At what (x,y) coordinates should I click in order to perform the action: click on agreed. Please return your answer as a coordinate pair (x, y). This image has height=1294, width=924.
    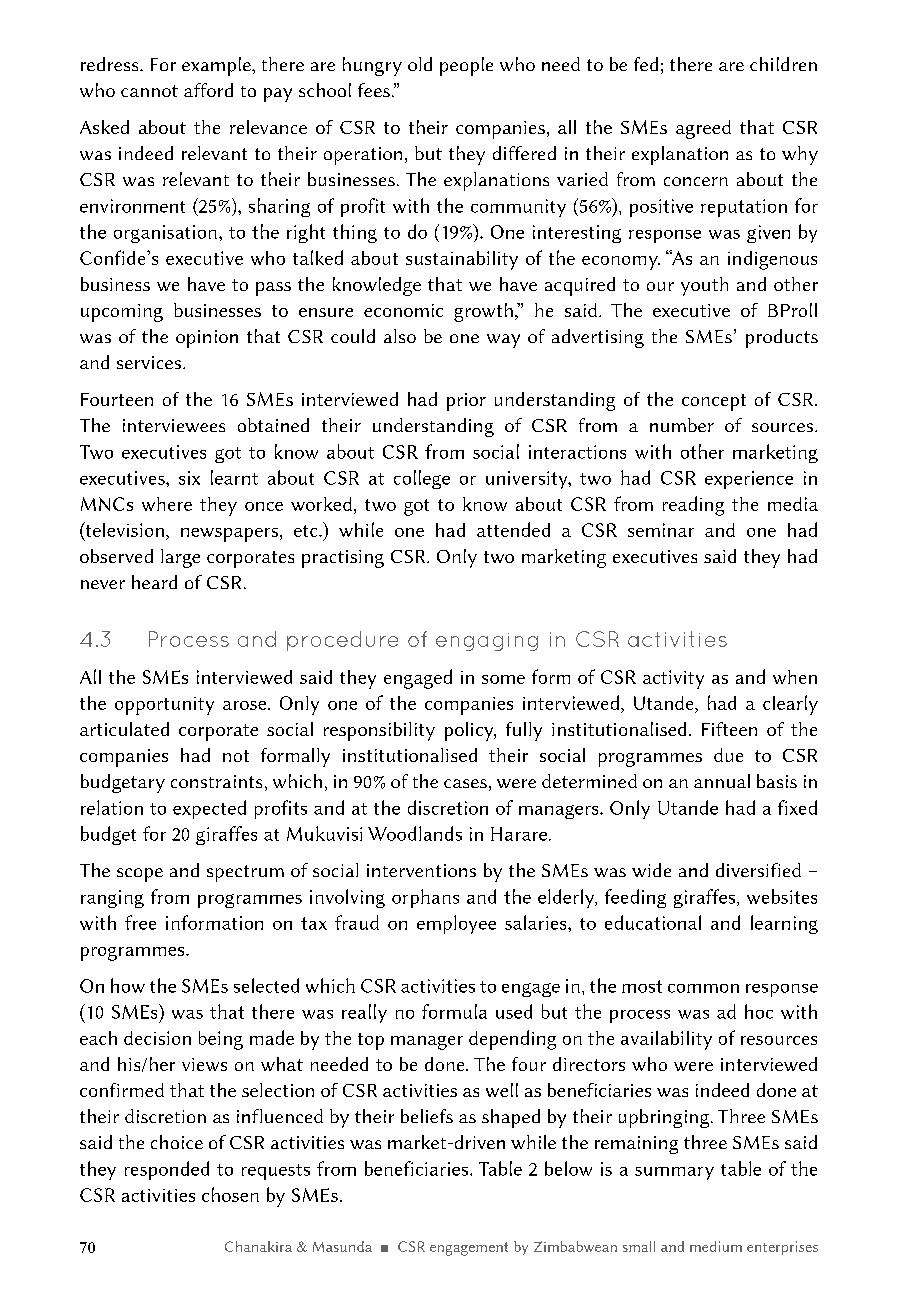
    Looking at the image, I should click on (703, 129).
